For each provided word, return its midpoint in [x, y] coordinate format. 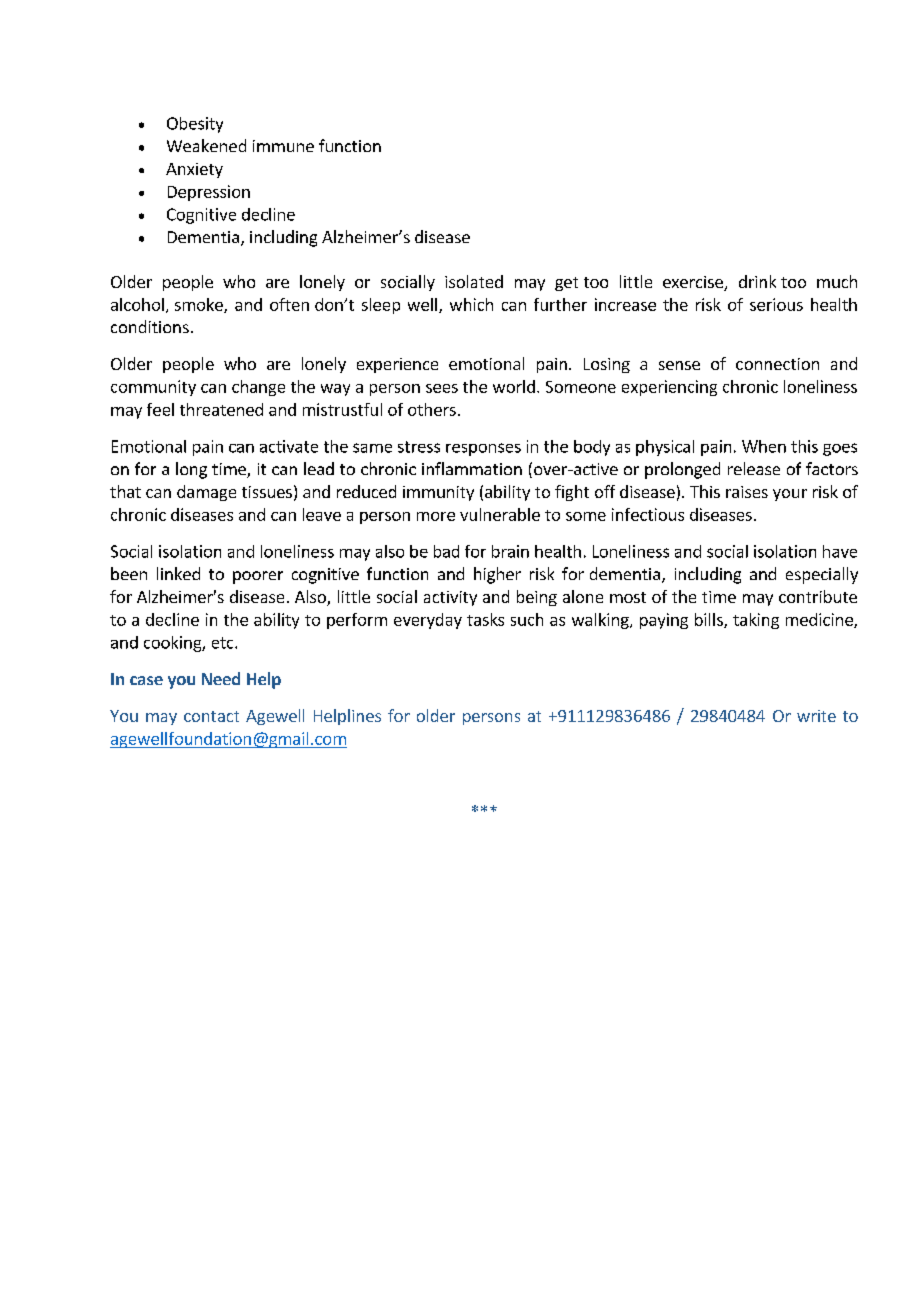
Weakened [206, 145]
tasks [485, 619]
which [471, 304]
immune [283, 146]
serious [776, 304]
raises [747, 492]
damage [206, 493]
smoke [200, 305]
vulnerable [500, 514]
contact [211, 716]
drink [757, 281]
